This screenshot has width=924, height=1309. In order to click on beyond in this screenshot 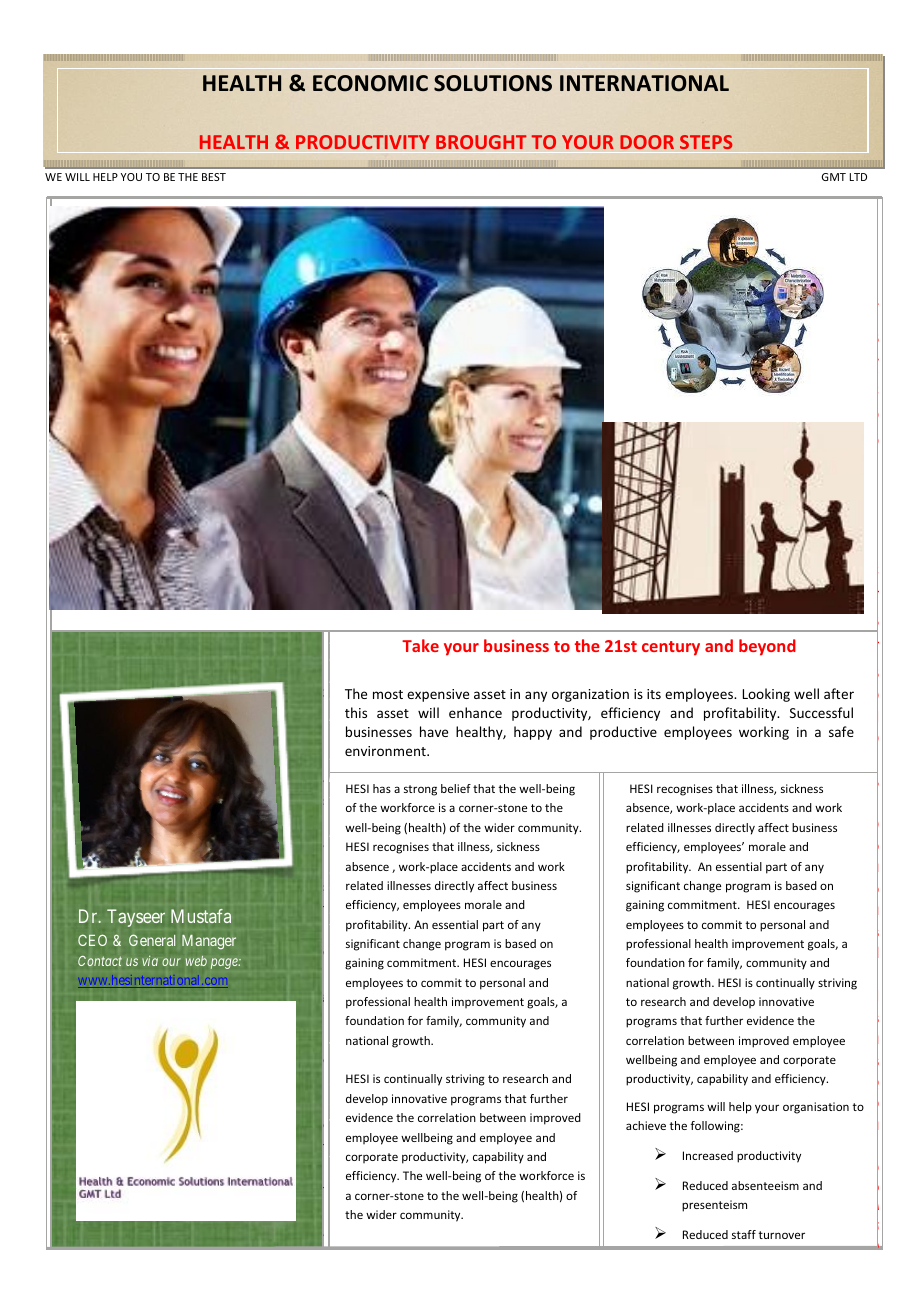, I will do `click(767, 647)`.
